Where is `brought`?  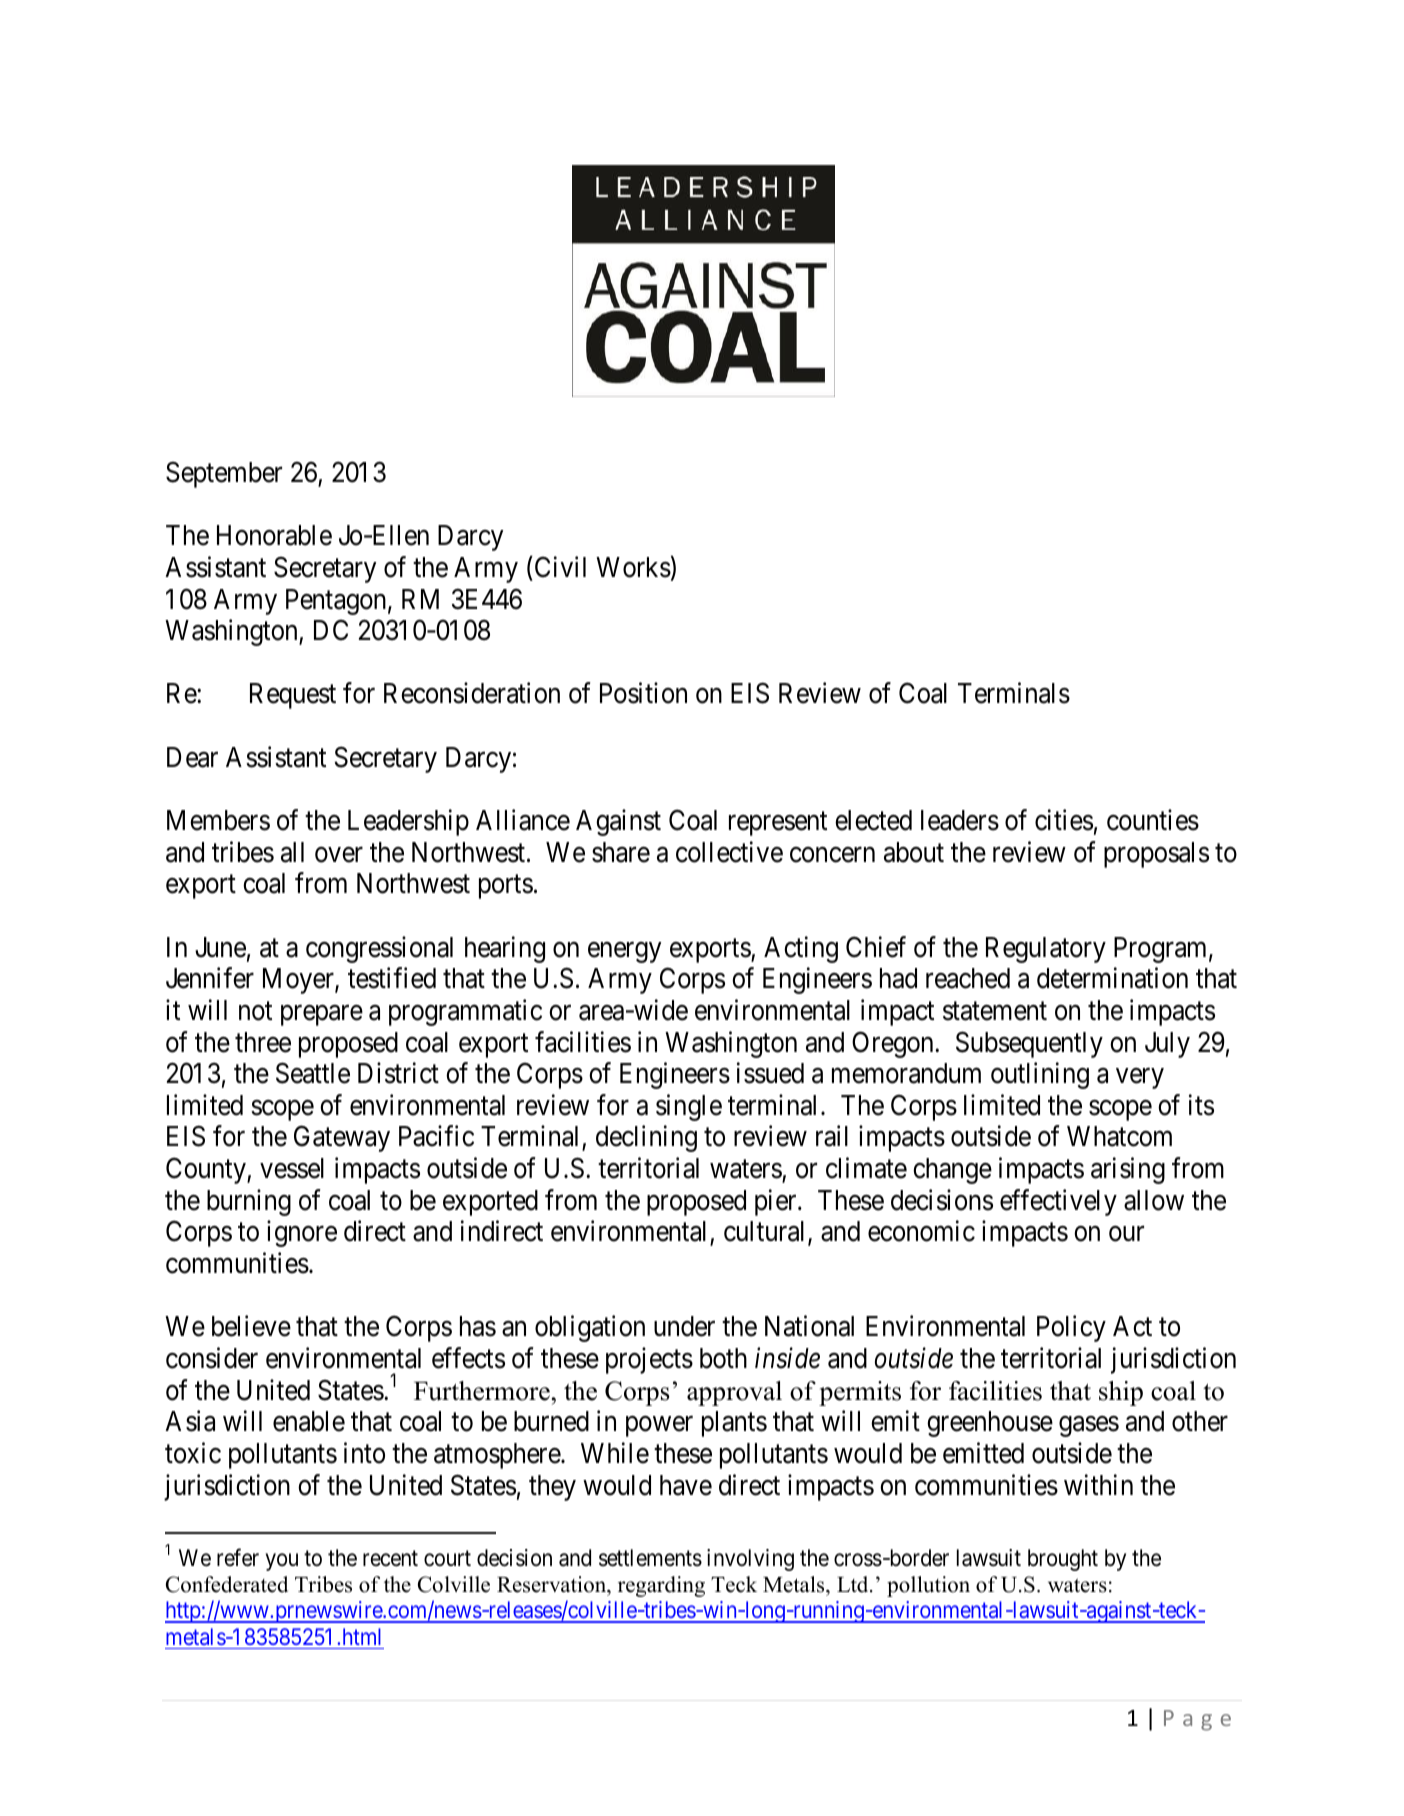 brought is located at coordinates (1063, 1560).
